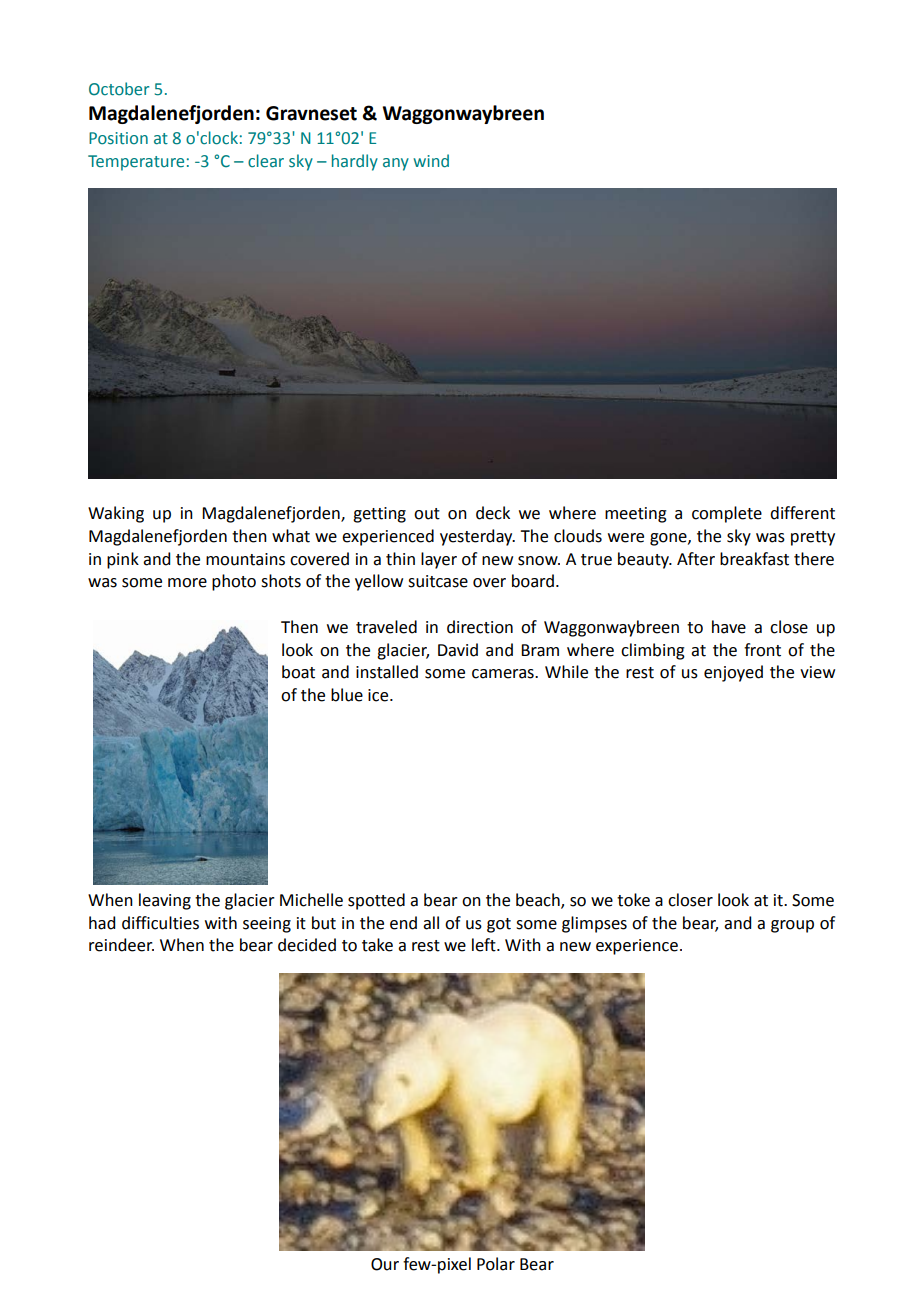 The image size is (924, 1308). I want to click on Our, so click(385, 1264).
